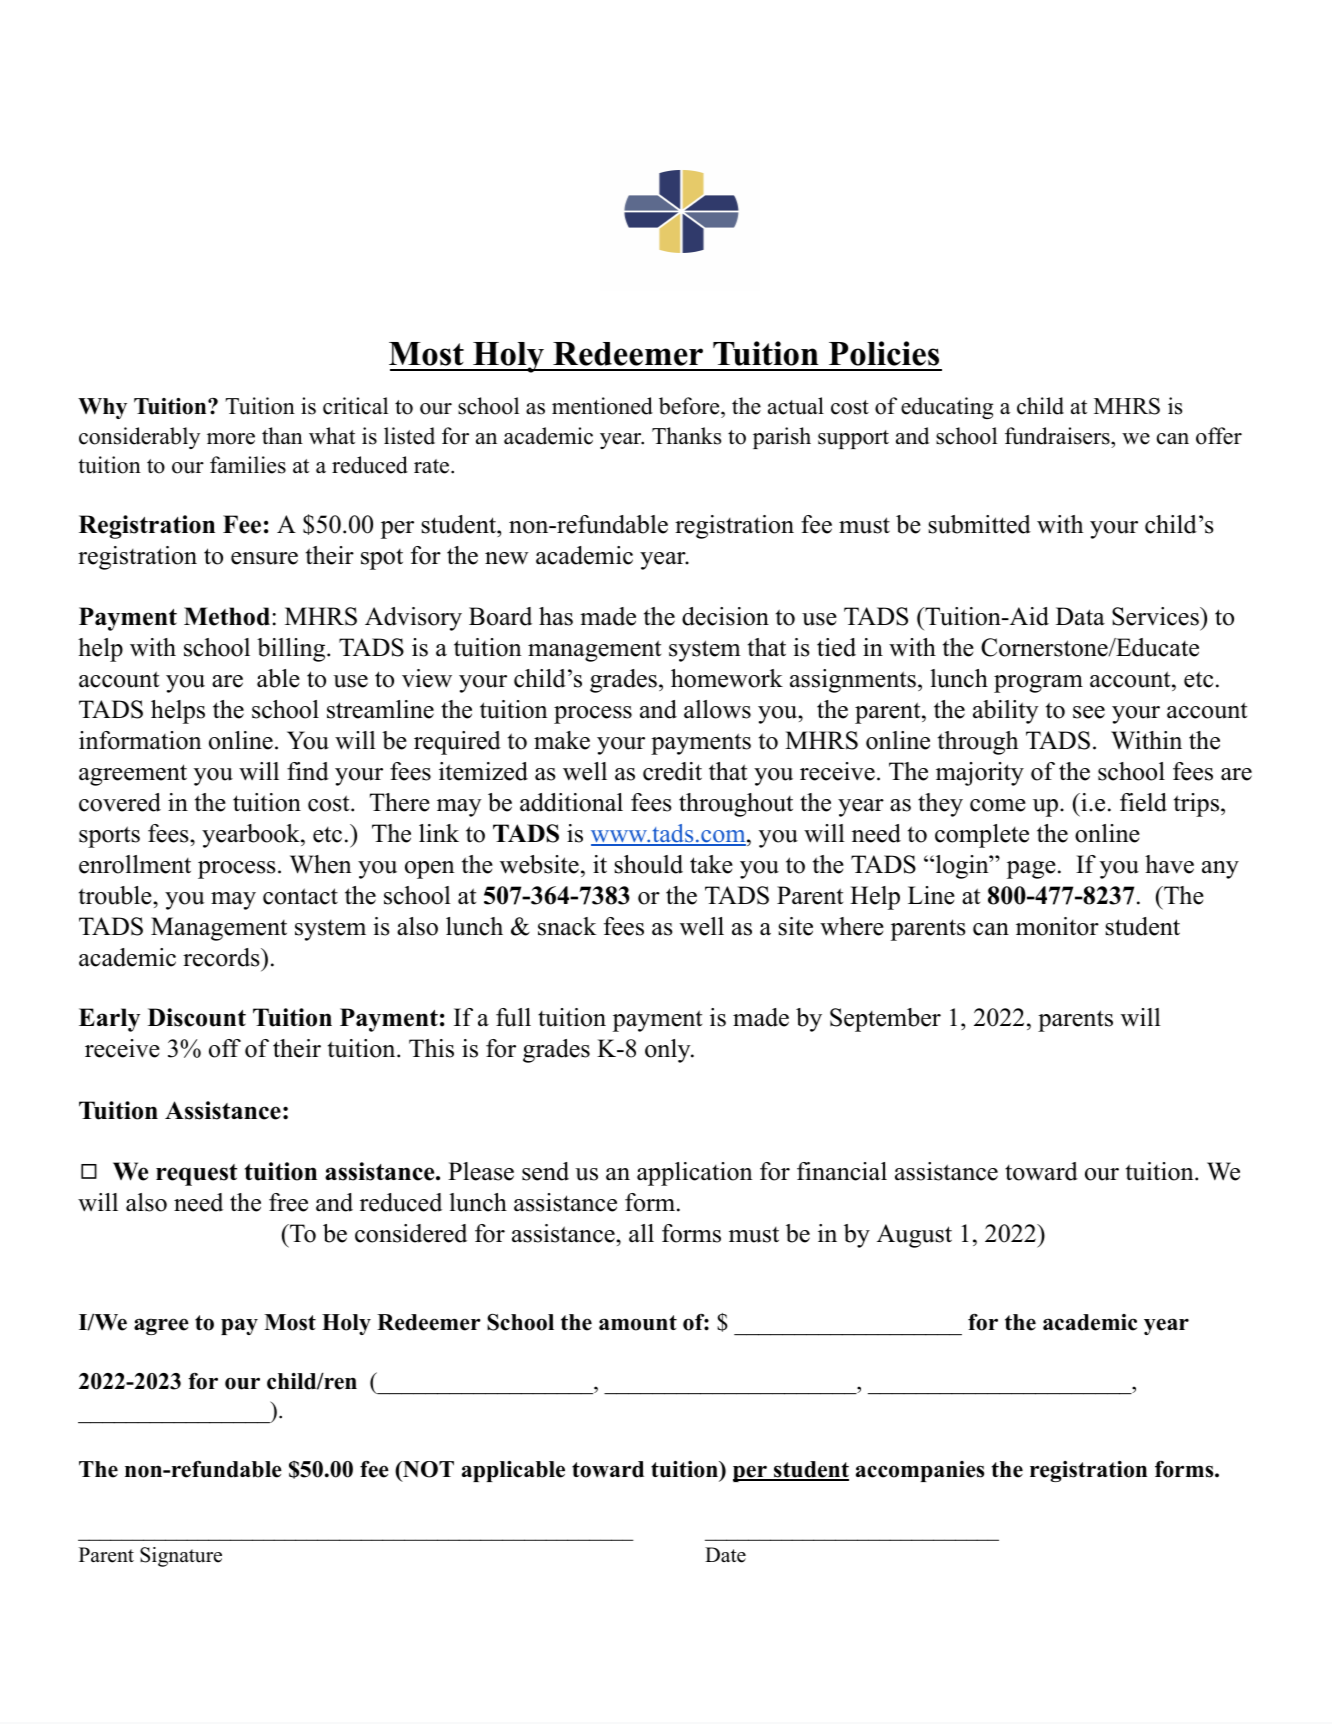 This page has width=1332, height=1724. Describe the element at coordinates (920, 1471) in the page. I see `accompanies` at that location.
